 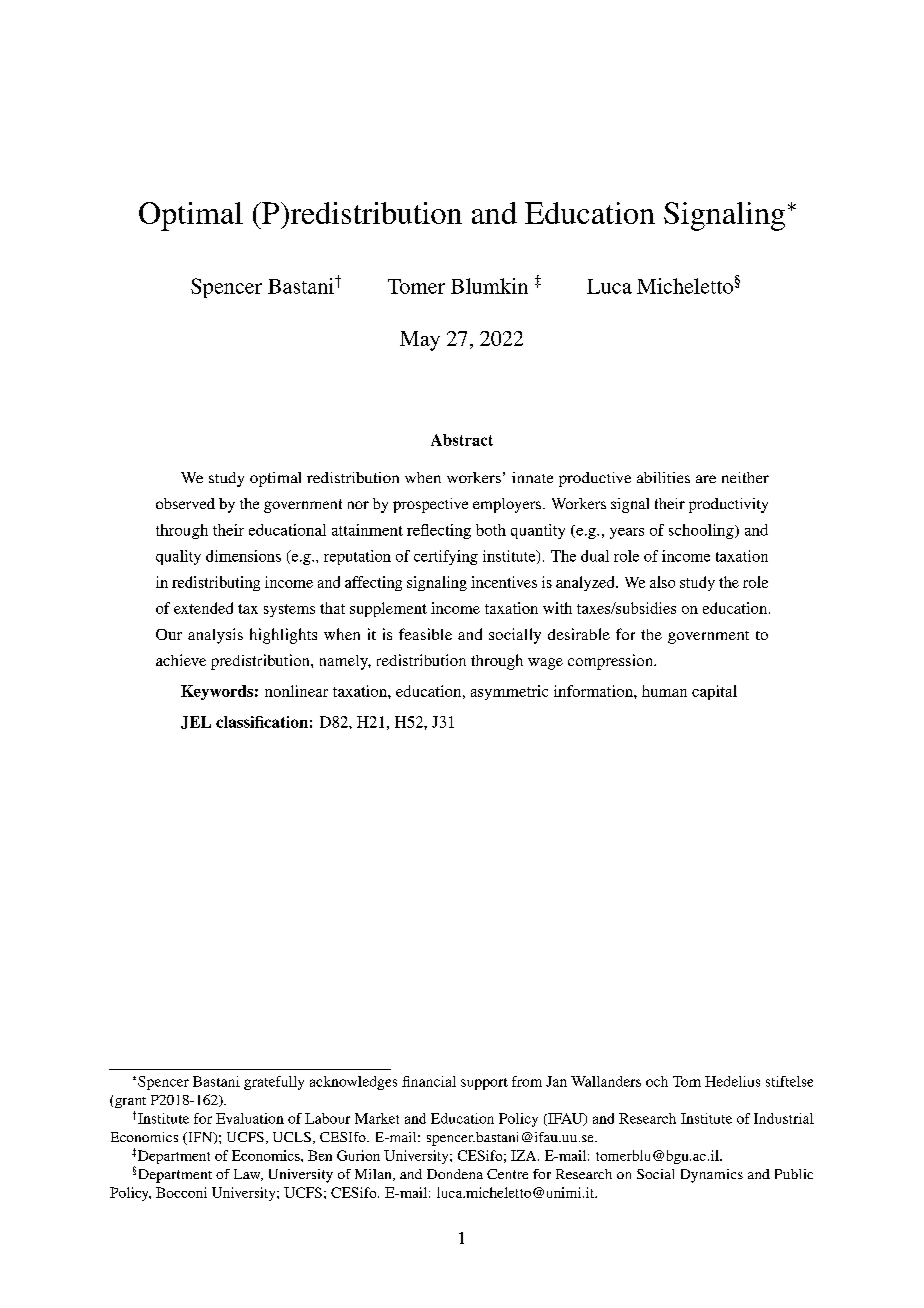 I want to click on capital, so click(x=714, y=692).
